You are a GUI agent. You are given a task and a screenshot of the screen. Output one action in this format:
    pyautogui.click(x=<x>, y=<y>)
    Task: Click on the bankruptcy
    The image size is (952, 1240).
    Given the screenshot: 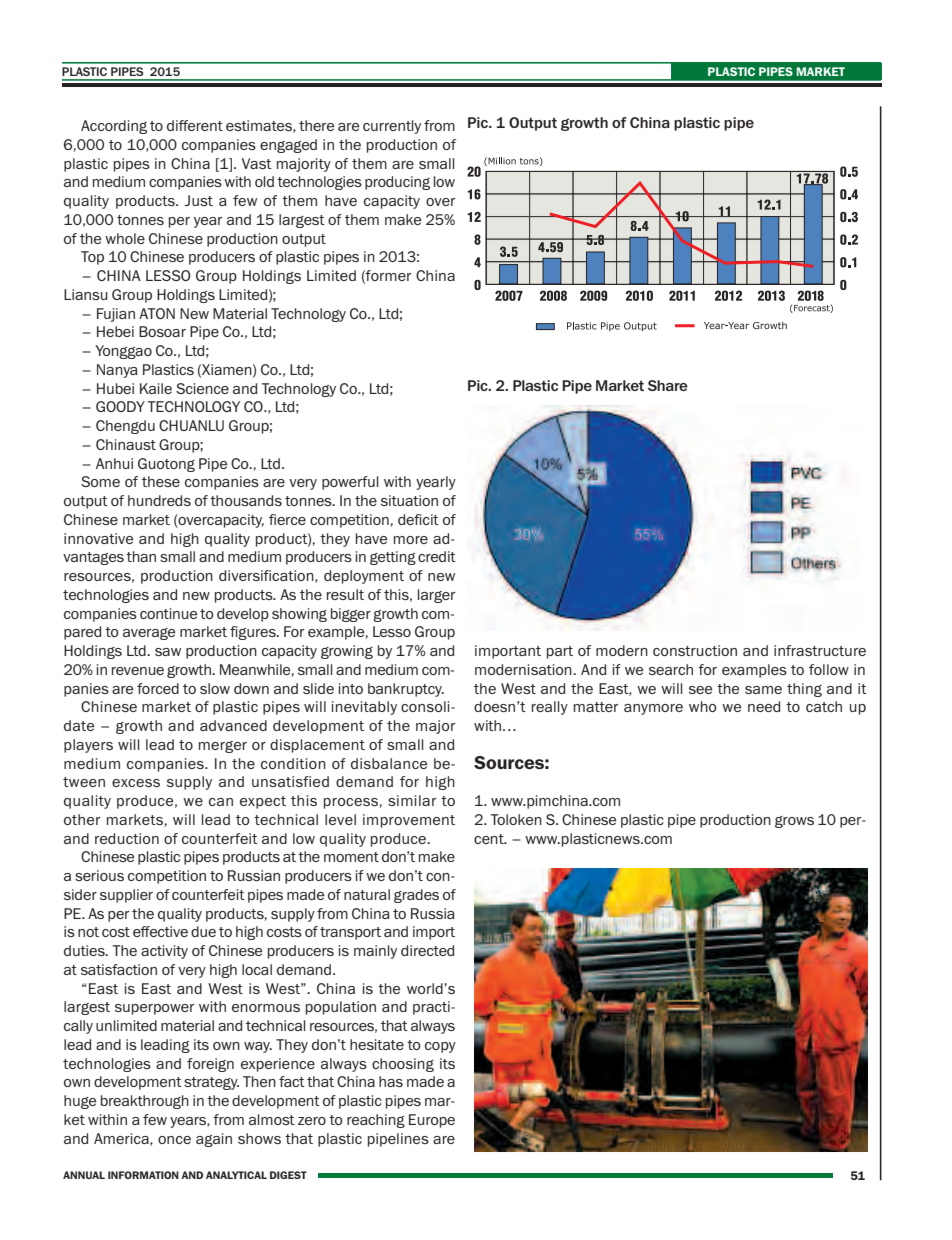 What is the action you would take?
    pyautogui.click(x=406, y=690)
